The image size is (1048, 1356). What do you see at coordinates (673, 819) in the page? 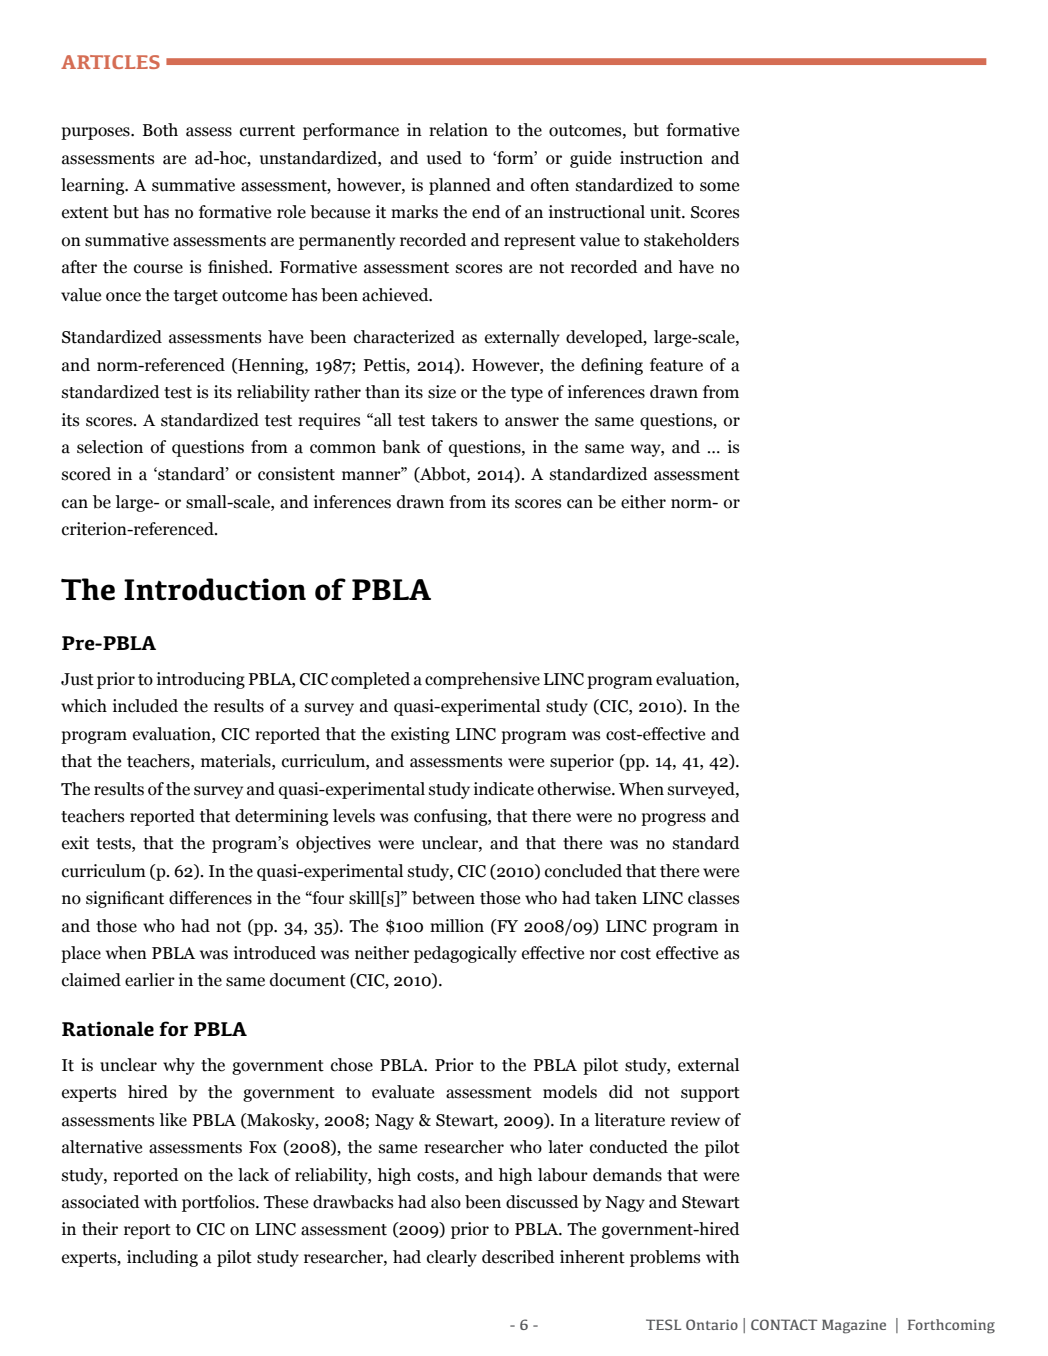
I see `progress` at bounding box center [673, 819].
